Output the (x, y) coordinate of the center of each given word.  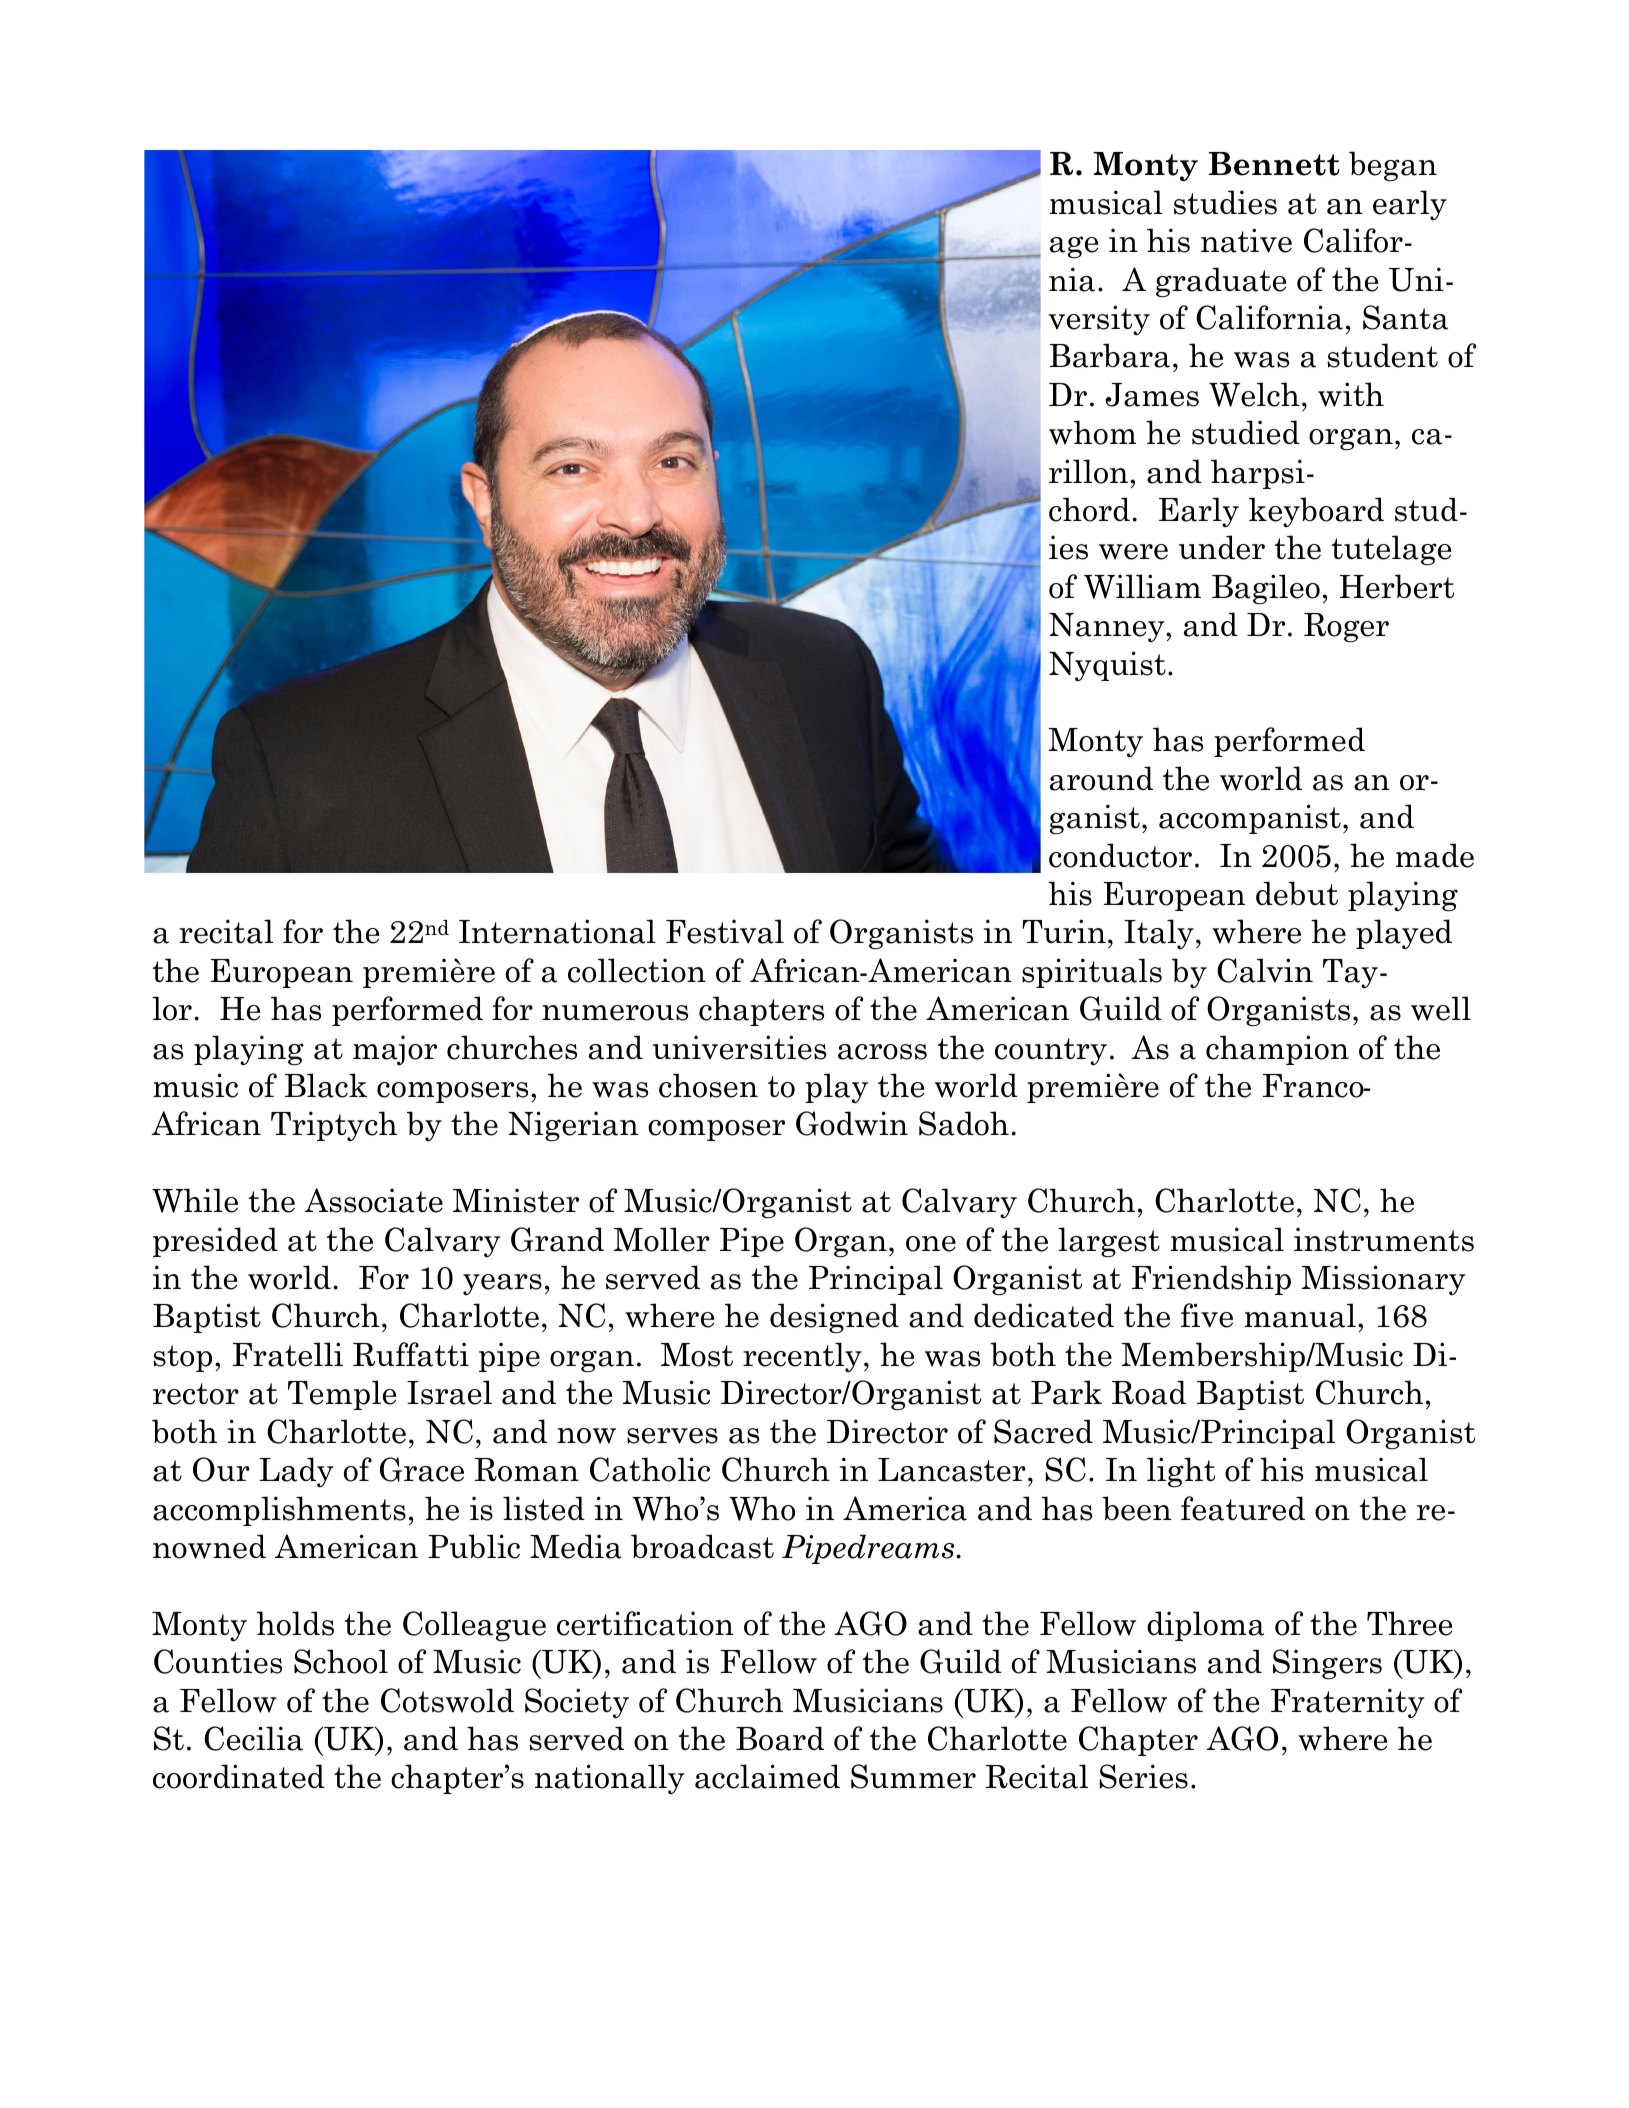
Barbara (1109, 355)
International (557, 931)
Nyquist (1107, 666)
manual (1300, 1315)
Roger (1346, 628)
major (395, 1050)
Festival (725, 931)
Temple (342, 1395)
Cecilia (253, 1738)
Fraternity (1347, 1703)
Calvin (1265, 970)
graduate (1221, 282)
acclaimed (767, 1776)
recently (802, 1357)
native (1246, 240)
